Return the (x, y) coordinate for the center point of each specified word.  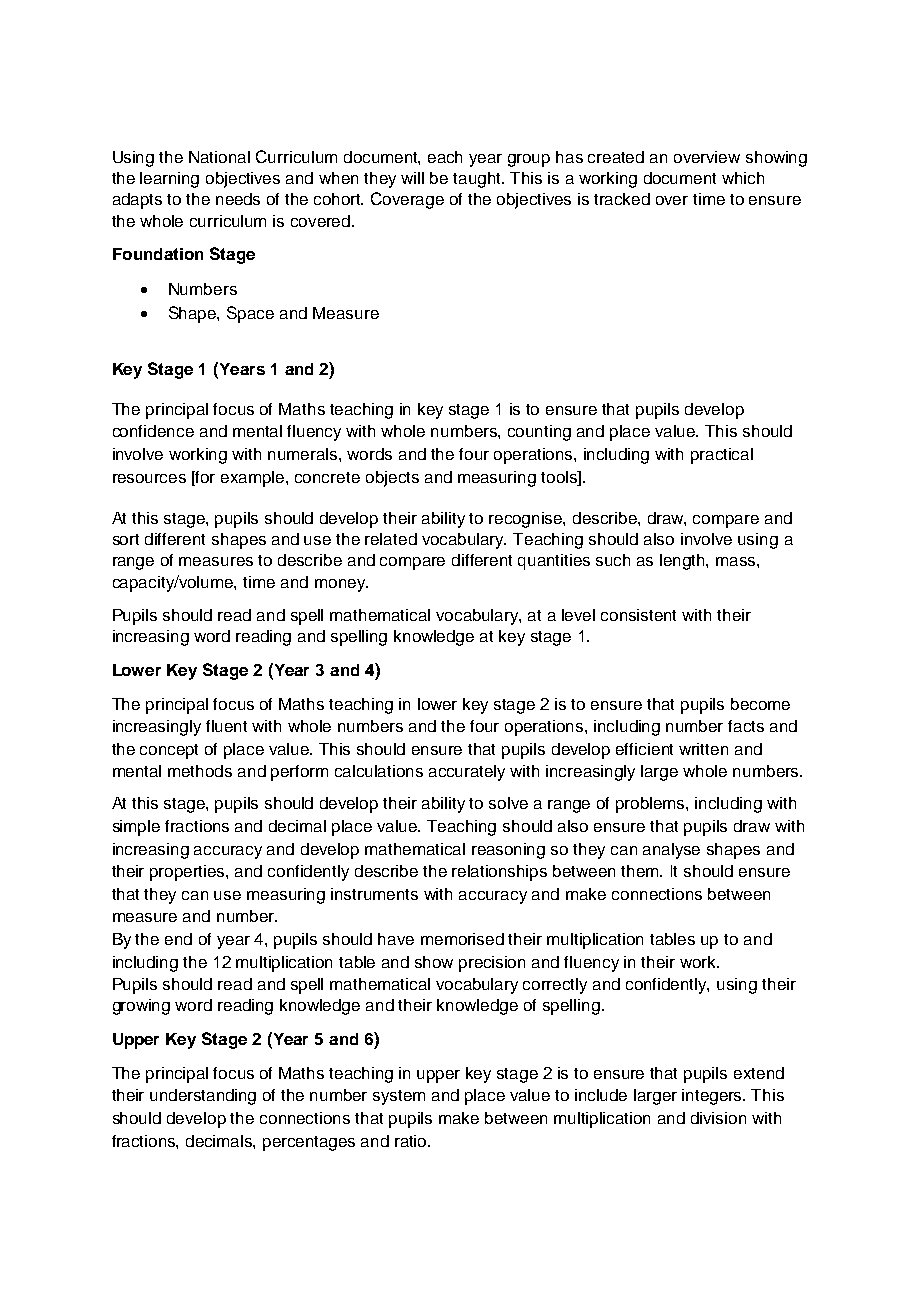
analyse (671, 851)
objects (392, 479)
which (743, 178)
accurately (467, 773)
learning (169, 180)
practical (722, 456)
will (412, 178)
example (254, 479)
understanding (203, 1097)
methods (200, 771)
